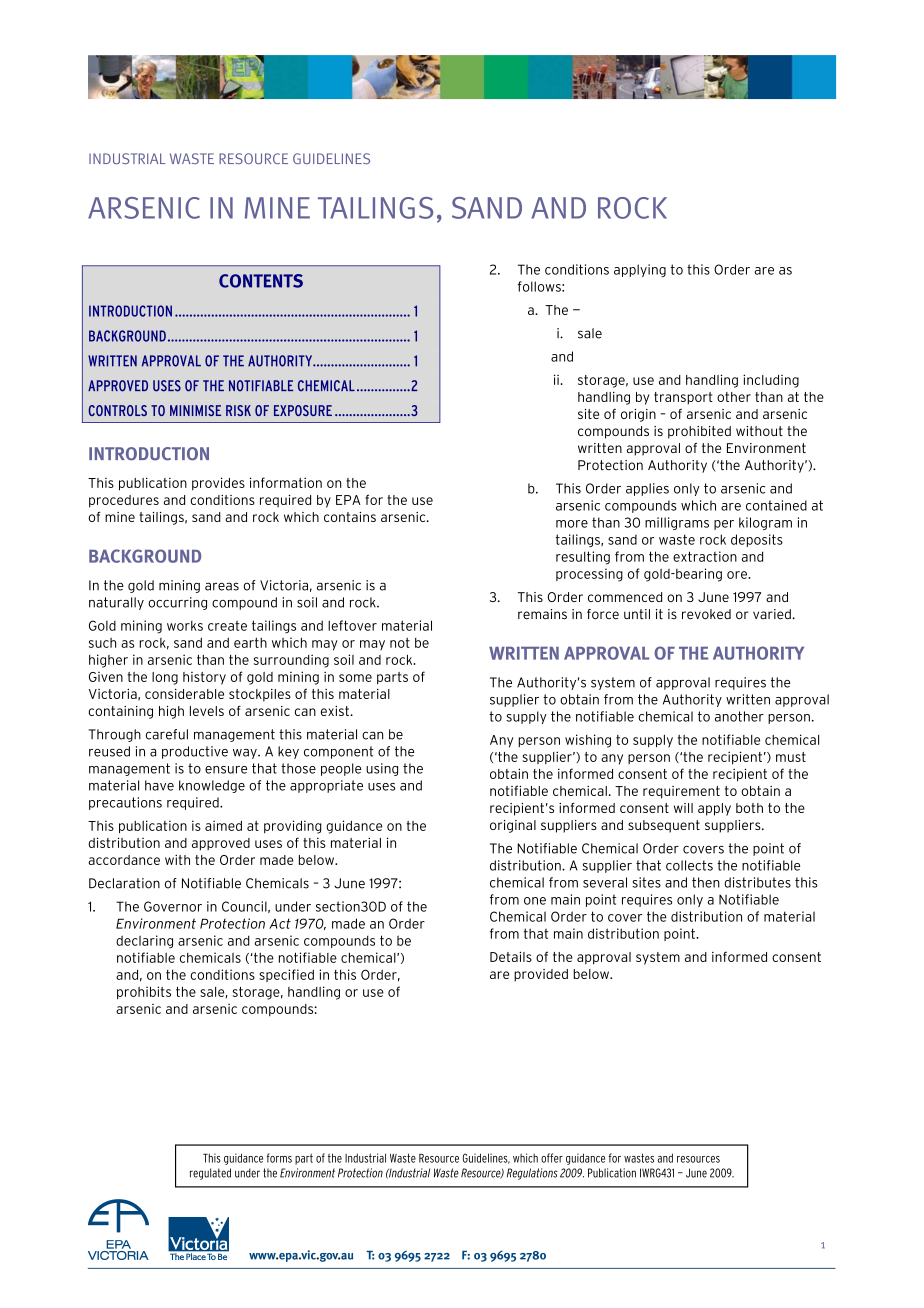  What do you see at coordinates (303, 410) in the screenshot?
I see `EXPOSURE` at bounding box center [303, 410].
